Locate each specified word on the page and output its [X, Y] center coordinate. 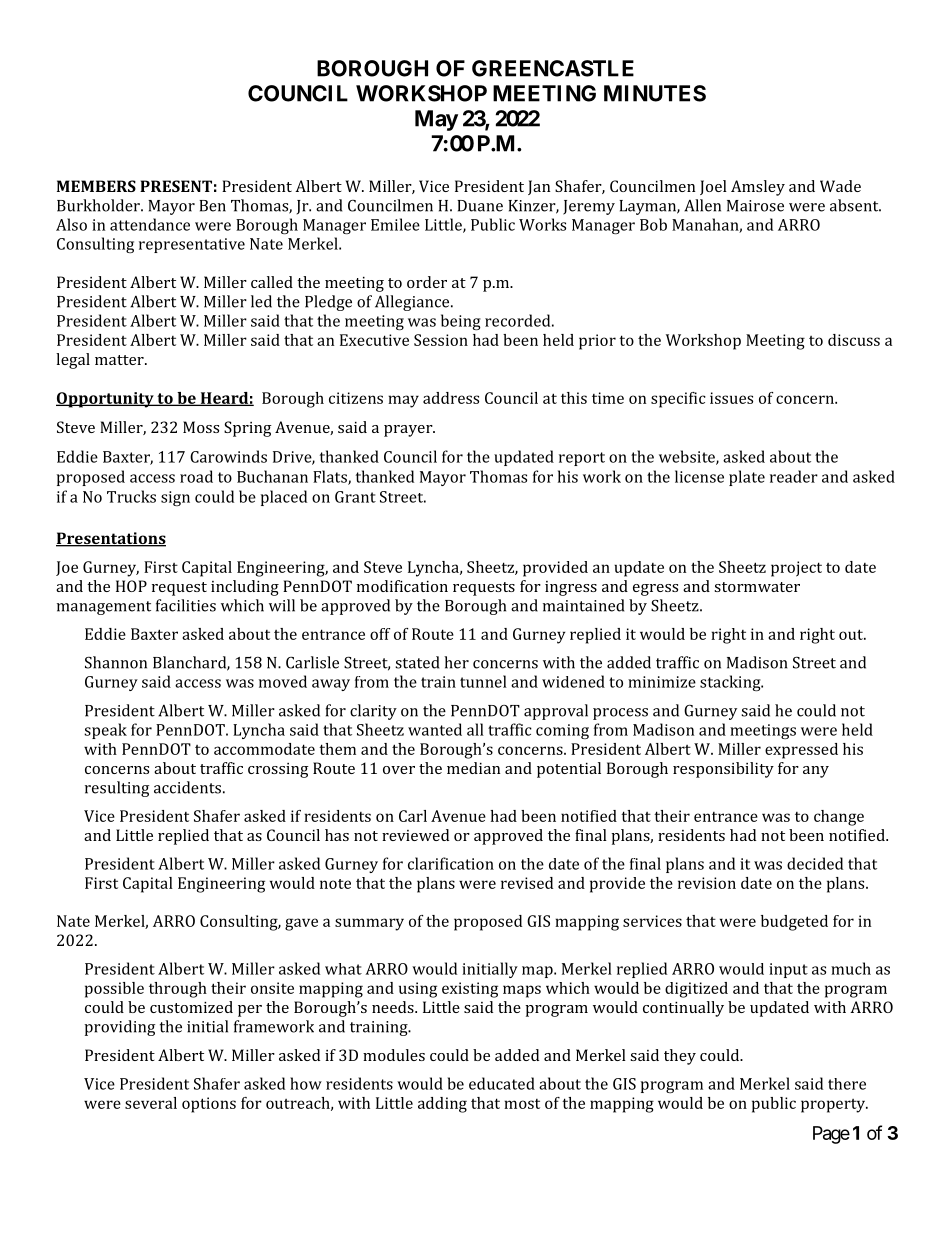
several [151, 1103]
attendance [150, 224]
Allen [702, 205]
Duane [480, 206]
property [834, 1106]
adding [442, 1105]
